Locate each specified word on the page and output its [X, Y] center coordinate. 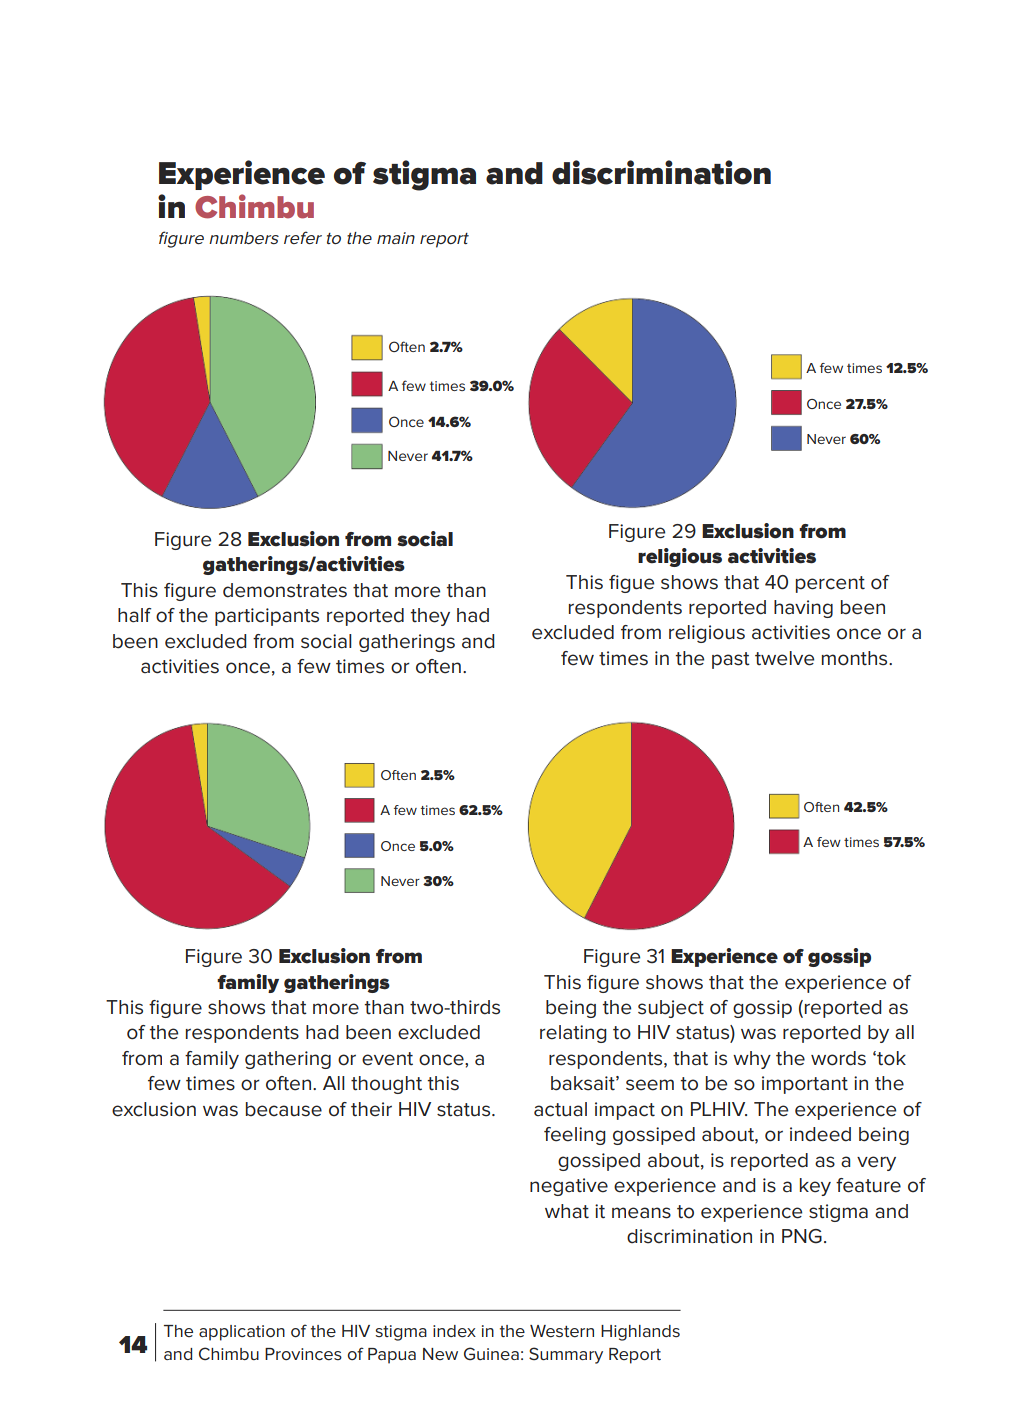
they [430, 617]
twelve [784, 658]
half [134, 615]
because [284, 1109]
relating [573, 1034]
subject [671, 1009]
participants [267, 617]
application [242, 1333]
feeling [575, 1136]
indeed [820, 1134]
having [803, 609]
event [387, 1059]
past [731, 660]
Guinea [491, 1353]
